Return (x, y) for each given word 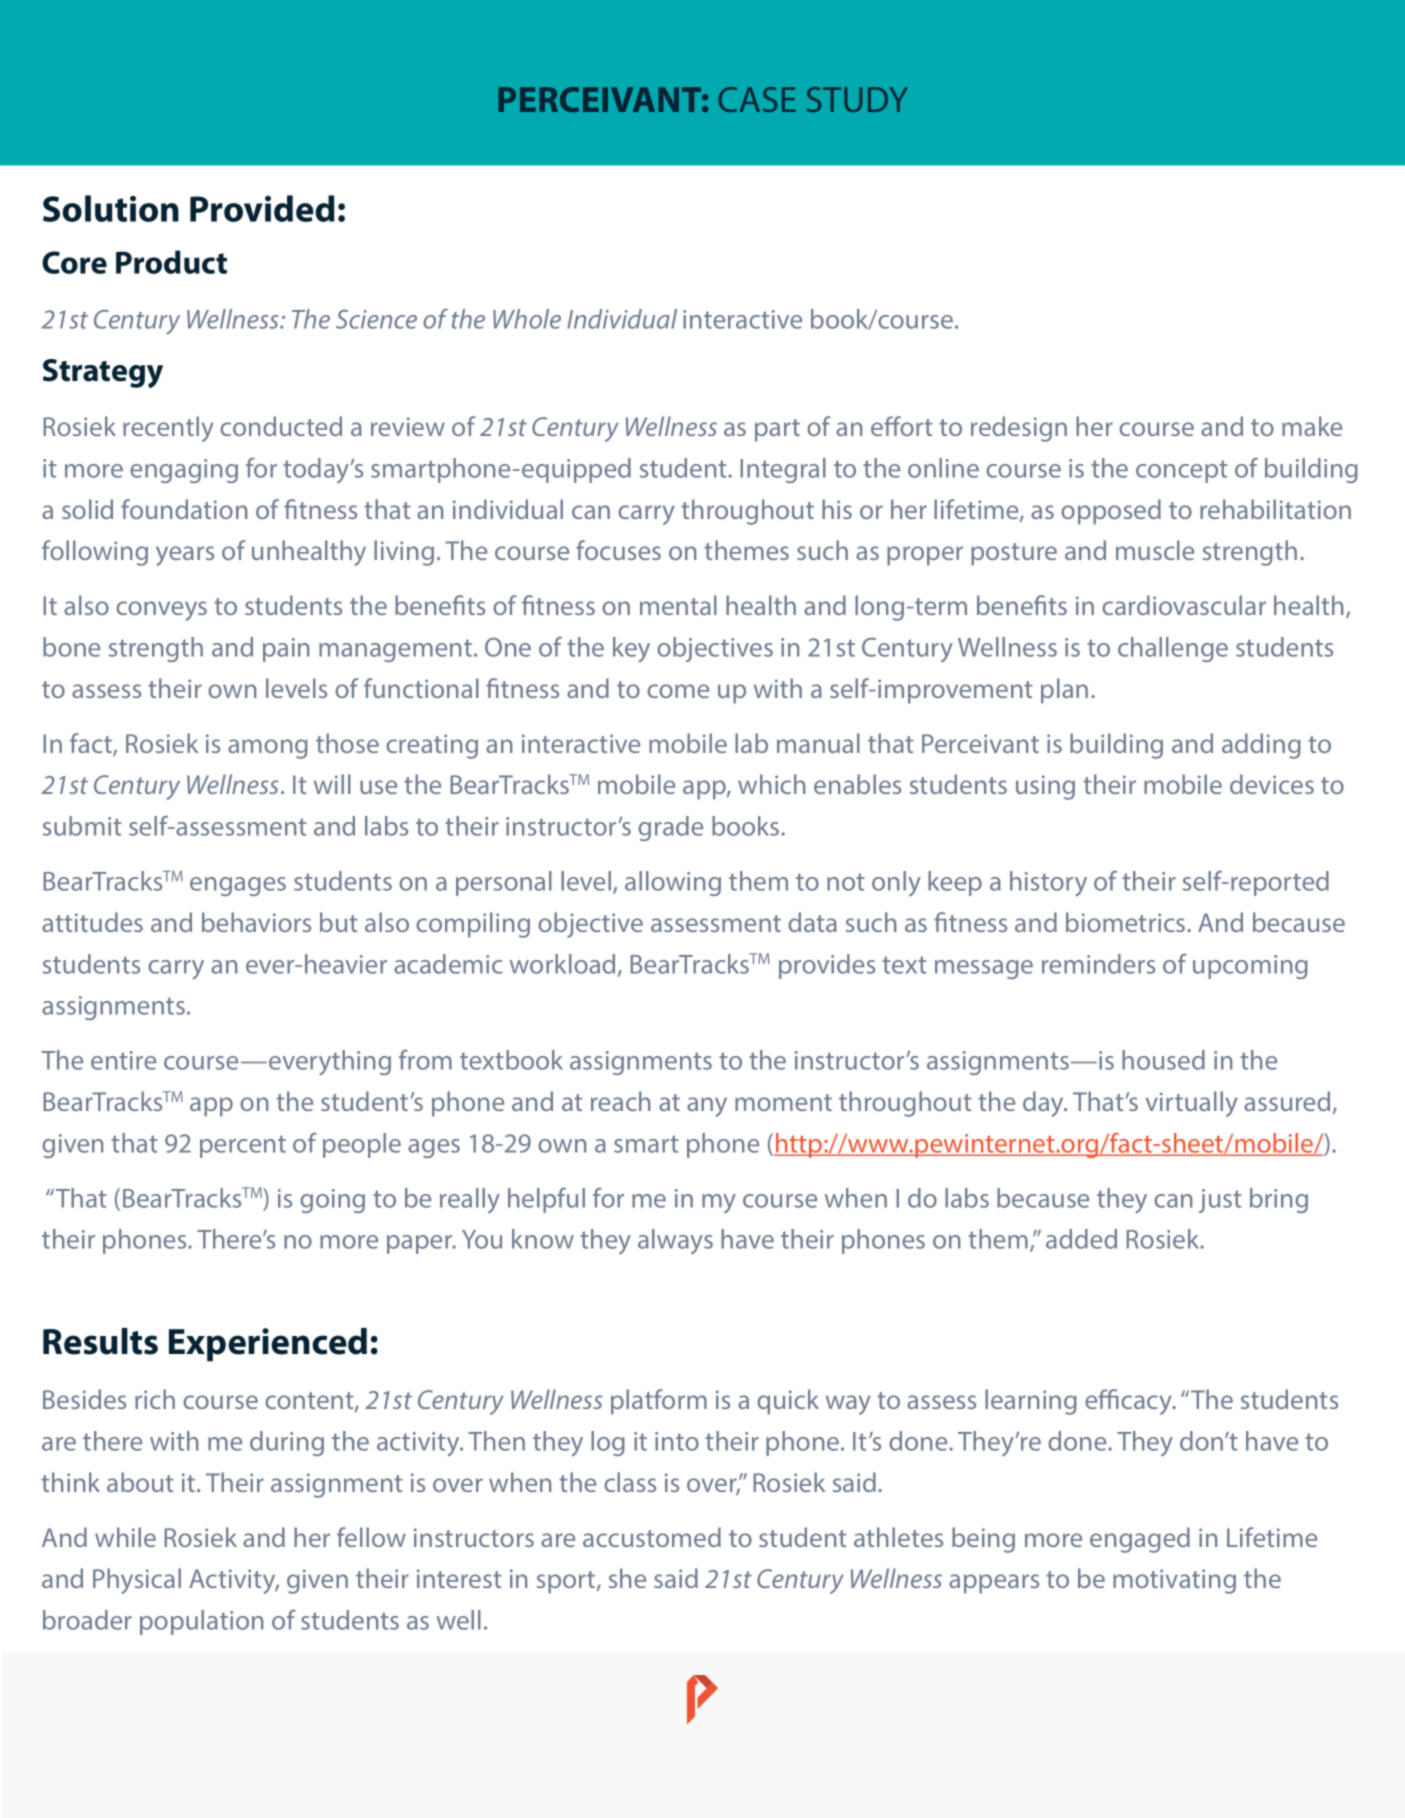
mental (678, 605)
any (707, 1107)
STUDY (857, 99)
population (201, 1622)
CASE (757, 99)
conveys (161, 611)
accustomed (652, 1537)
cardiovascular (1184, 605)
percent (243, 1146)
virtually (1192, 1104)
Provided (262, 208)
